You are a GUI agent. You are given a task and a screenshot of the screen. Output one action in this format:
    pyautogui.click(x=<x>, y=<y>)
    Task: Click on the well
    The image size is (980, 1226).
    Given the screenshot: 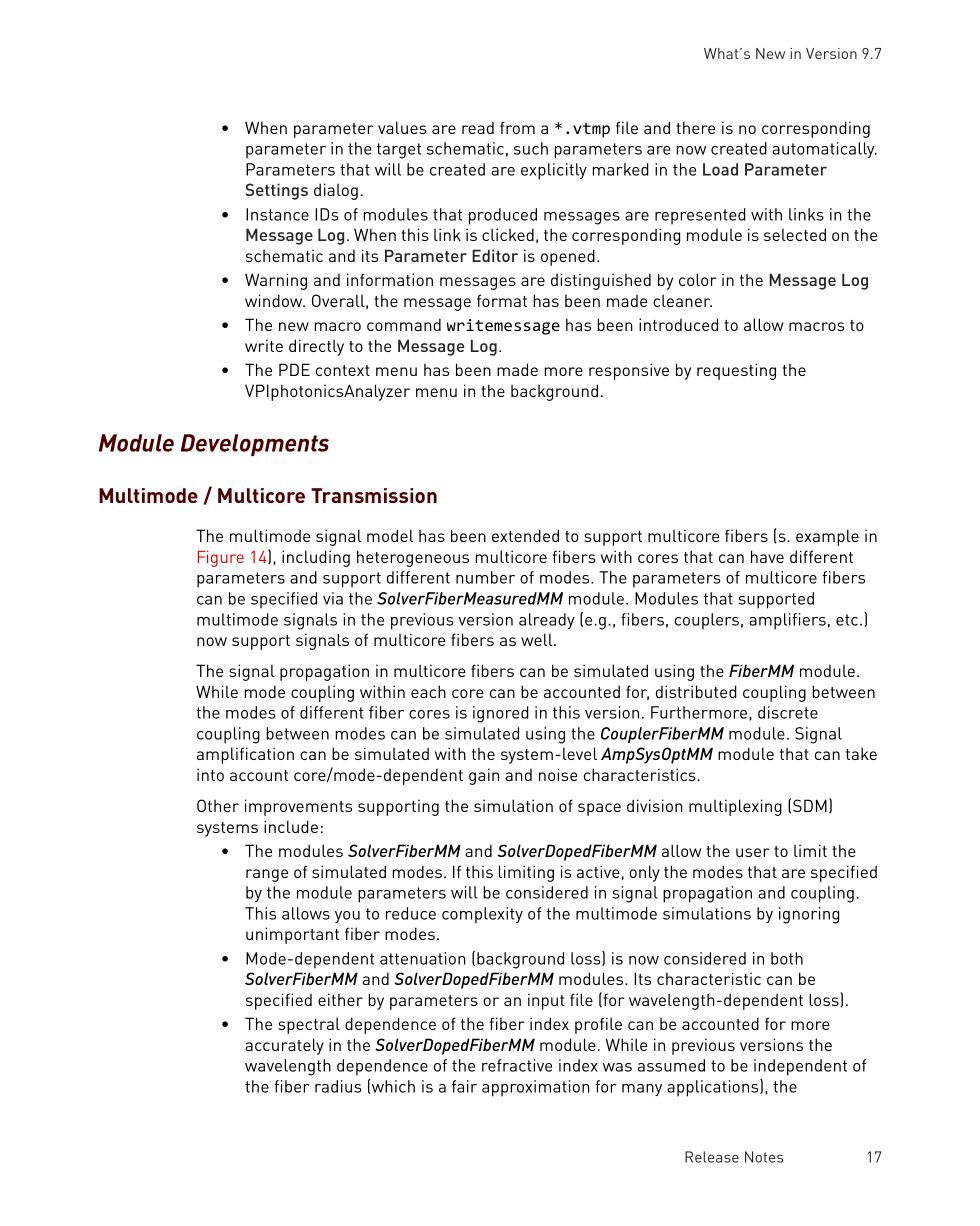 What is the action you would take?
    pyautogui.click(x=538, y=639)
